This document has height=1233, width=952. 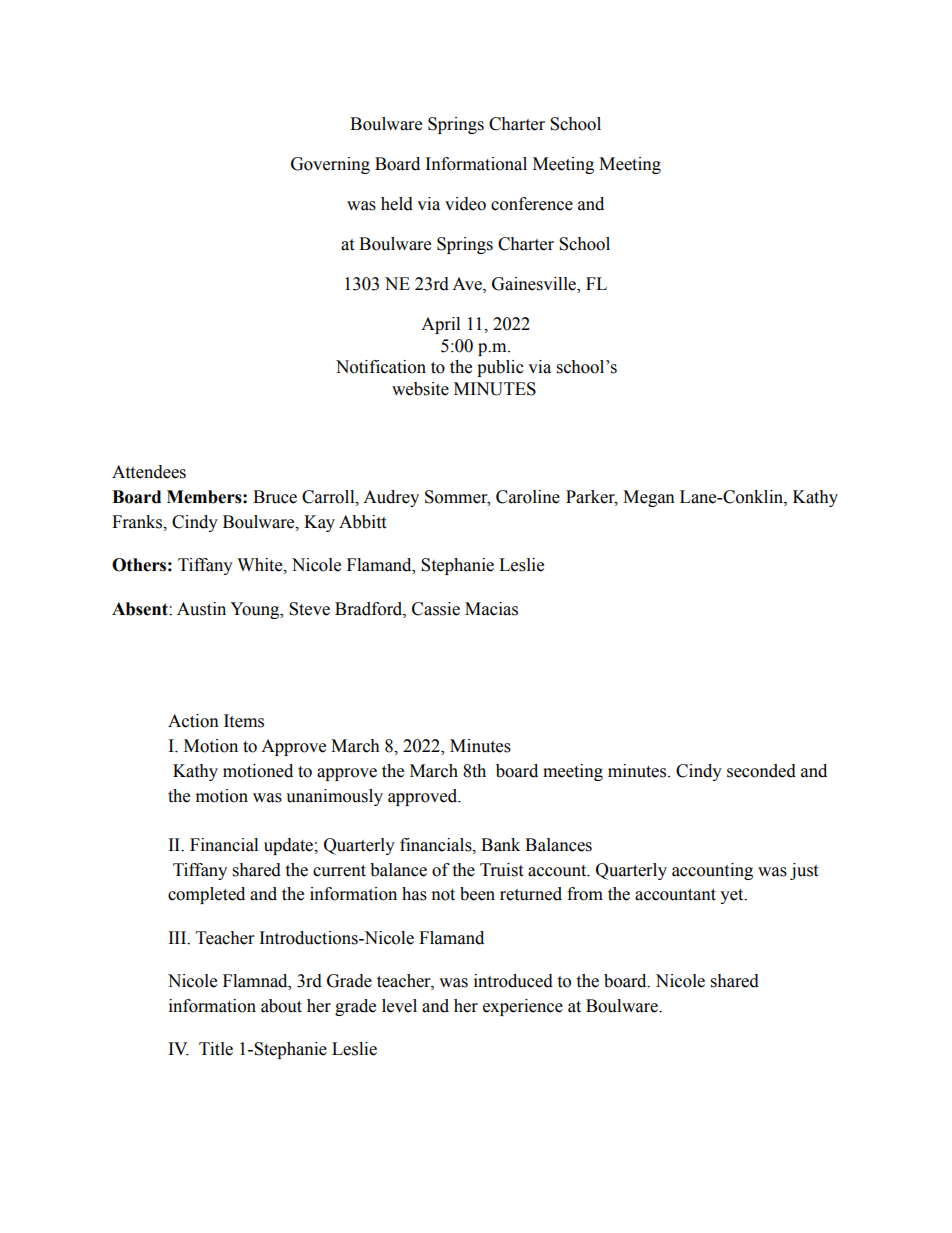 I want to click on Austin, so click(x=201, y=609).
